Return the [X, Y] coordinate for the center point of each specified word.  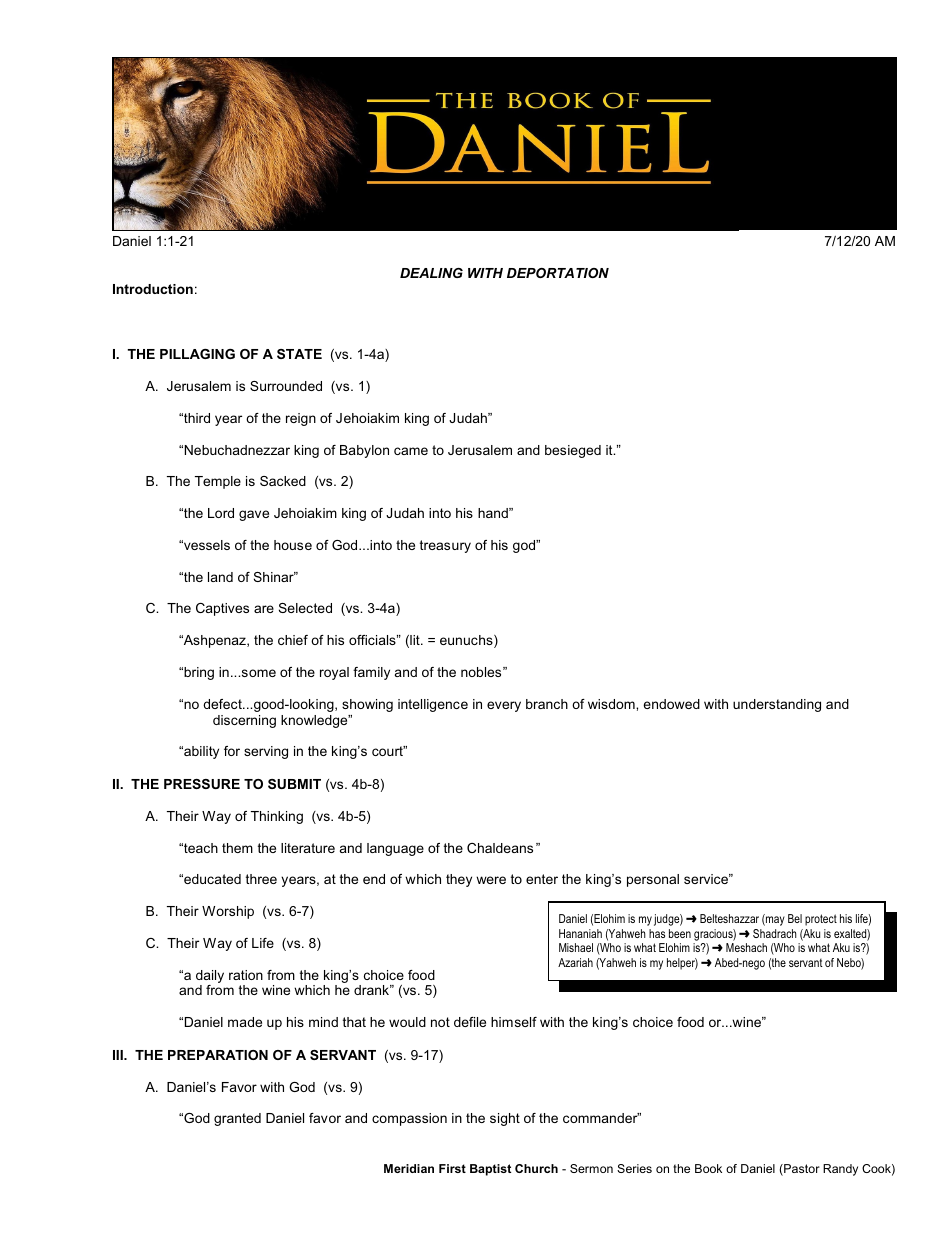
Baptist [490, 1170]
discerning [244, 721]
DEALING [431, 273]
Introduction [153, 289]
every [504, 706]
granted [237, 1119]
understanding [777, 705]
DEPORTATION [558, 273]
